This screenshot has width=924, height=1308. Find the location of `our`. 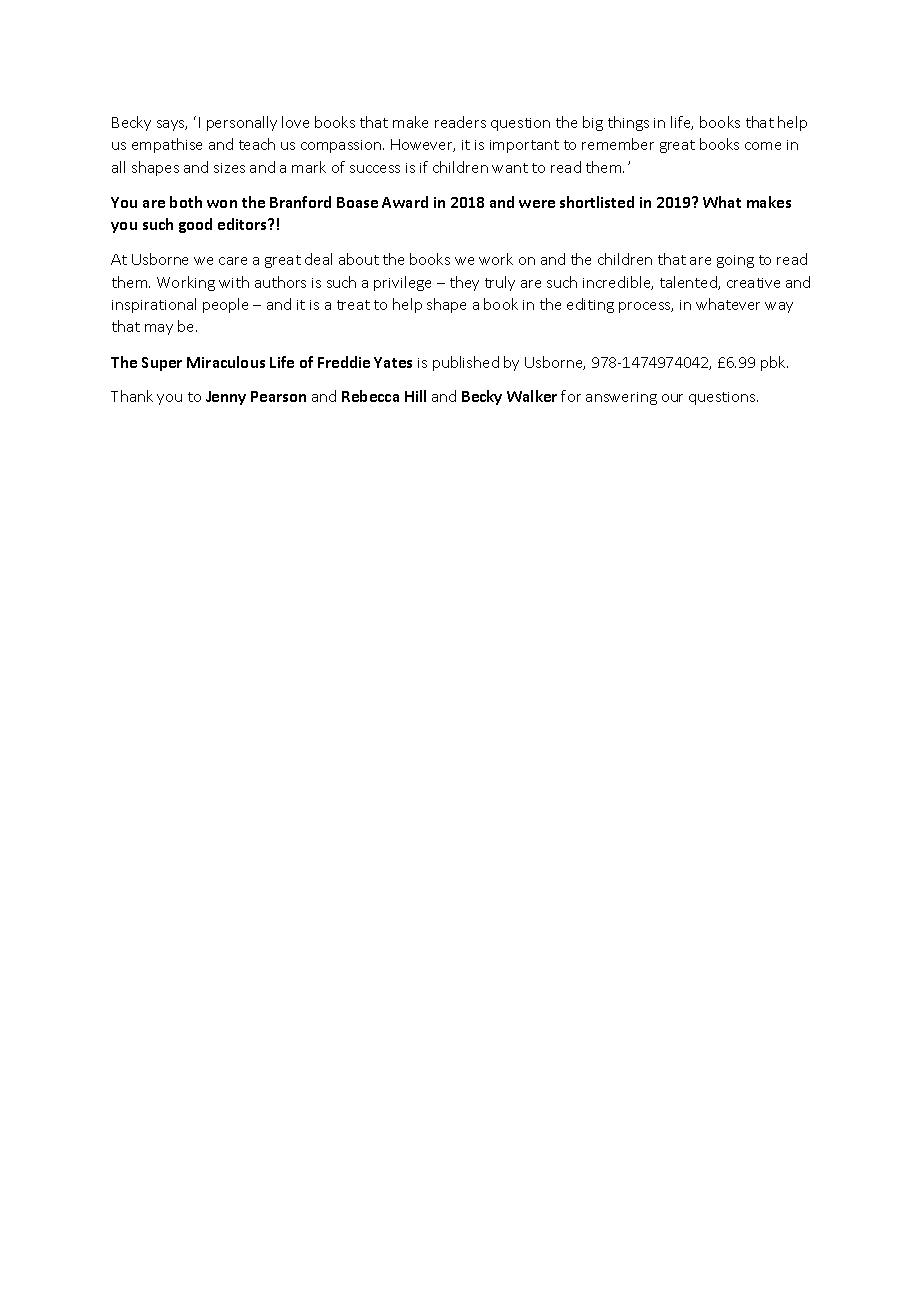

our is located at coordinates (672, 398).
